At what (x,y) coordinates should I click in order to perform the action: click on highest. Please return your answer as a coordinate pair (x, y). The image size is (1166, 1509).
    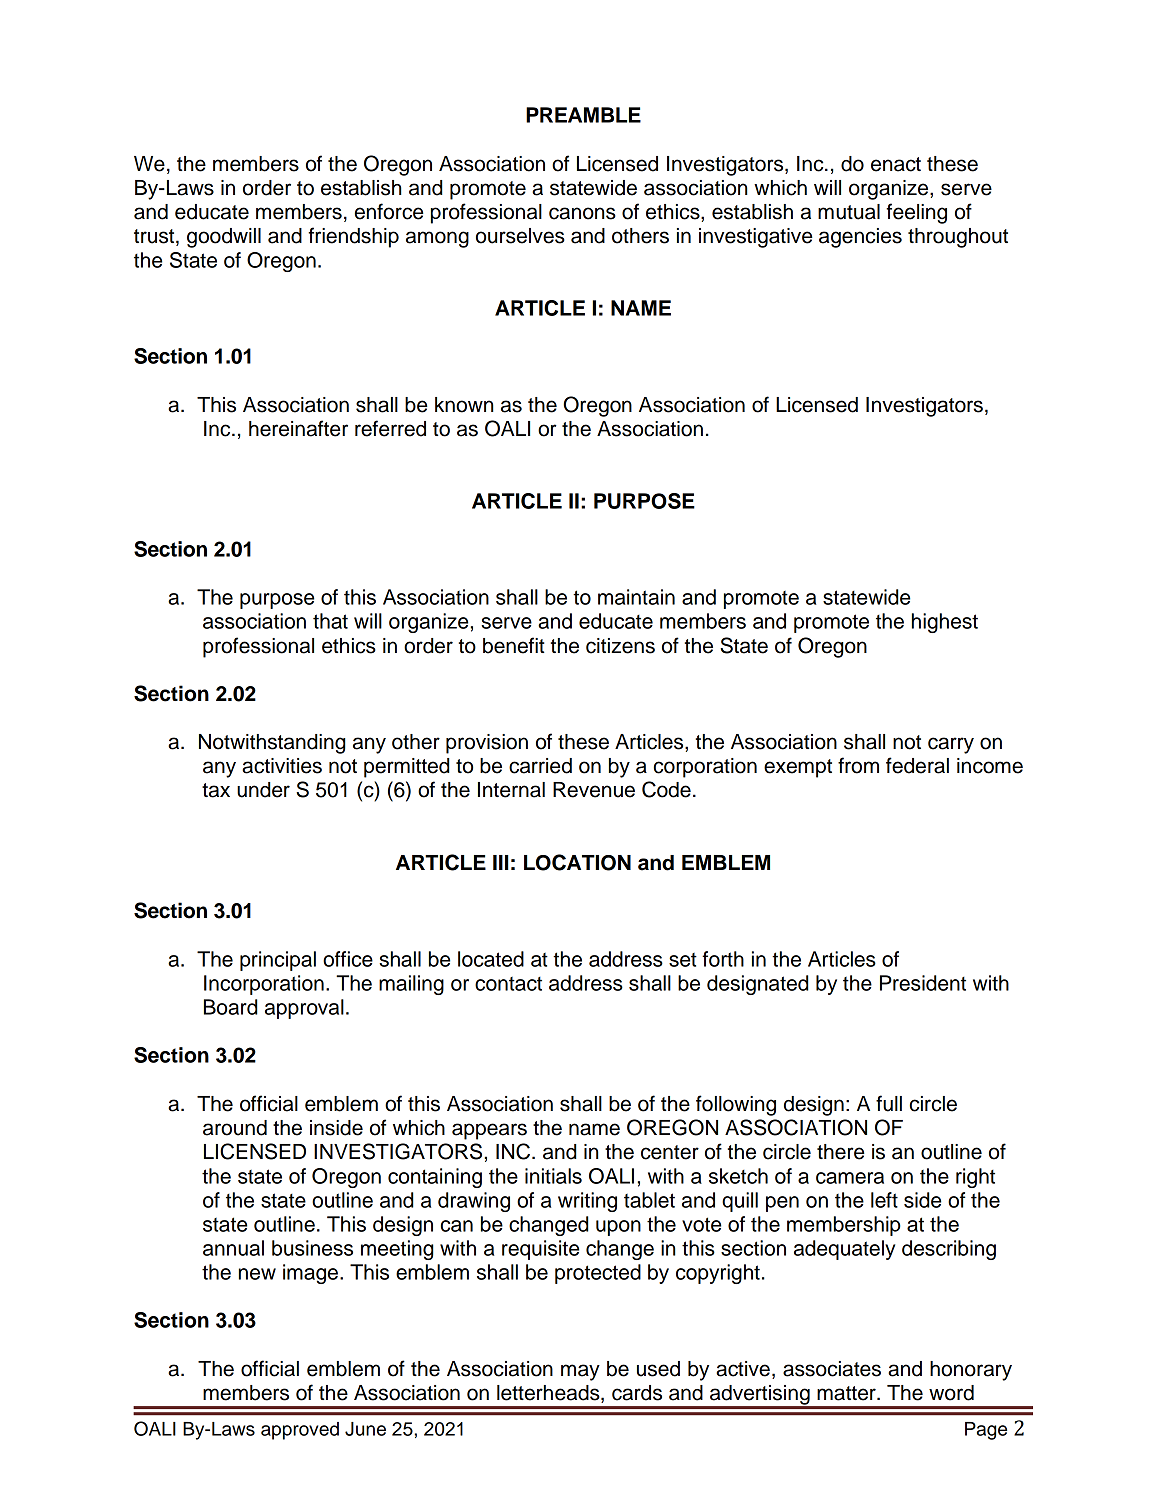
    Looking at the image, I should click on (945, 623).
